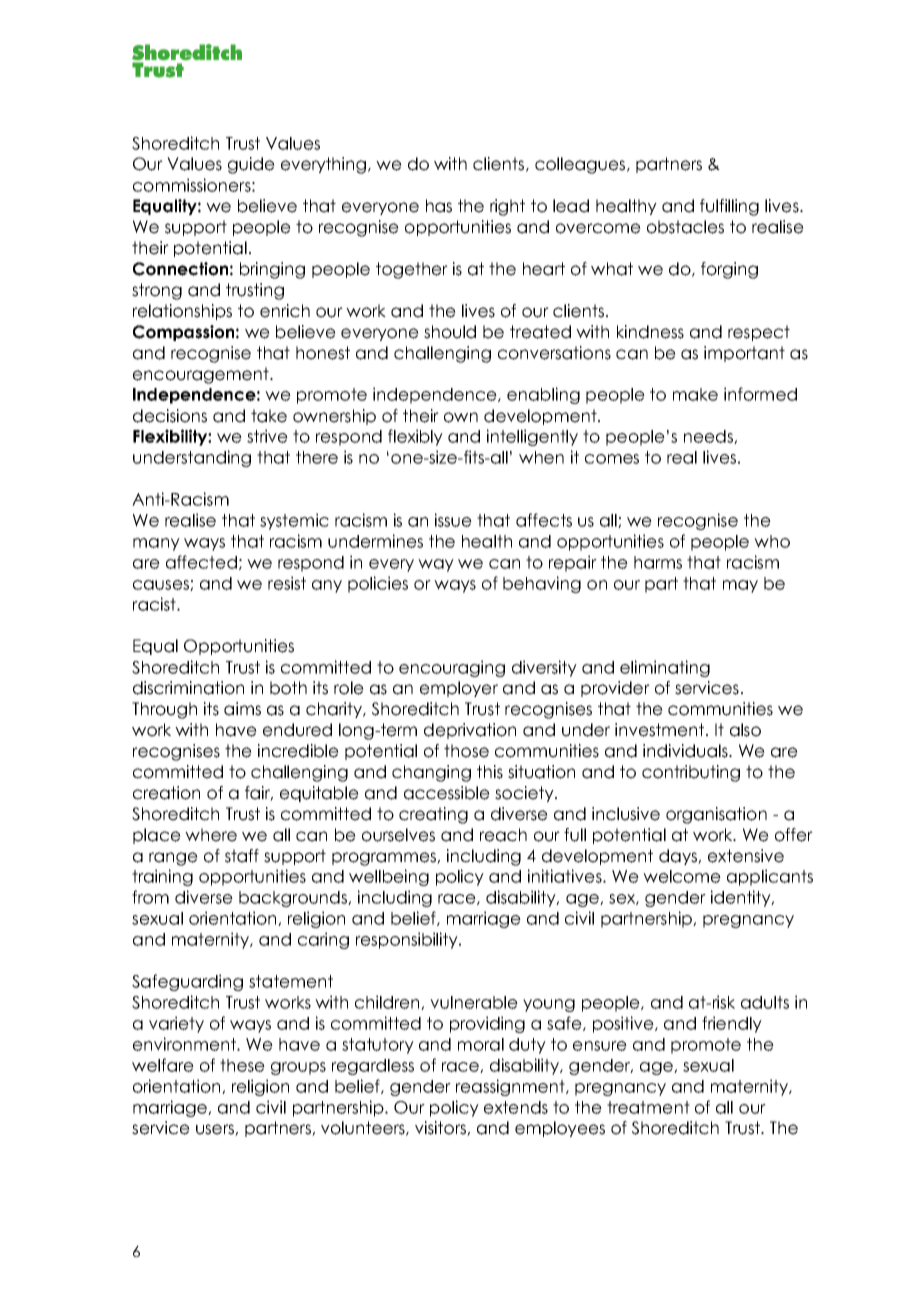  What do you see at coordinates (453, 520) in the image?
I see `issue` at bounding box center [453, 520].
